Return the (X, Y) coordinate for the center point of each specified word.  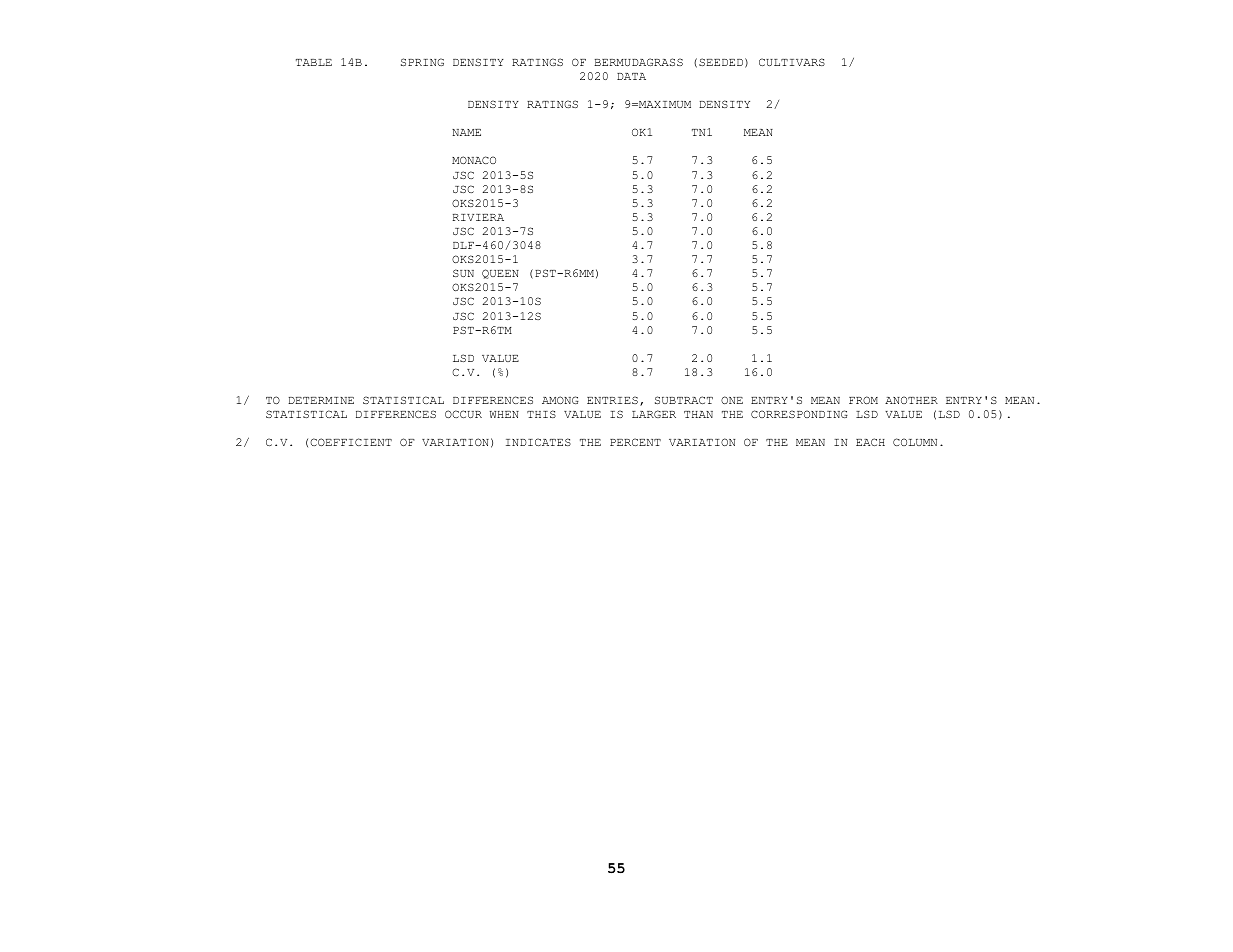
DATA (631, 76)
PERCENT (635, 442)
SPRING (422, 62)
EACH (870, 442)
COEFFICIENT (351, 442)
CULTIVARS (792, 62)
